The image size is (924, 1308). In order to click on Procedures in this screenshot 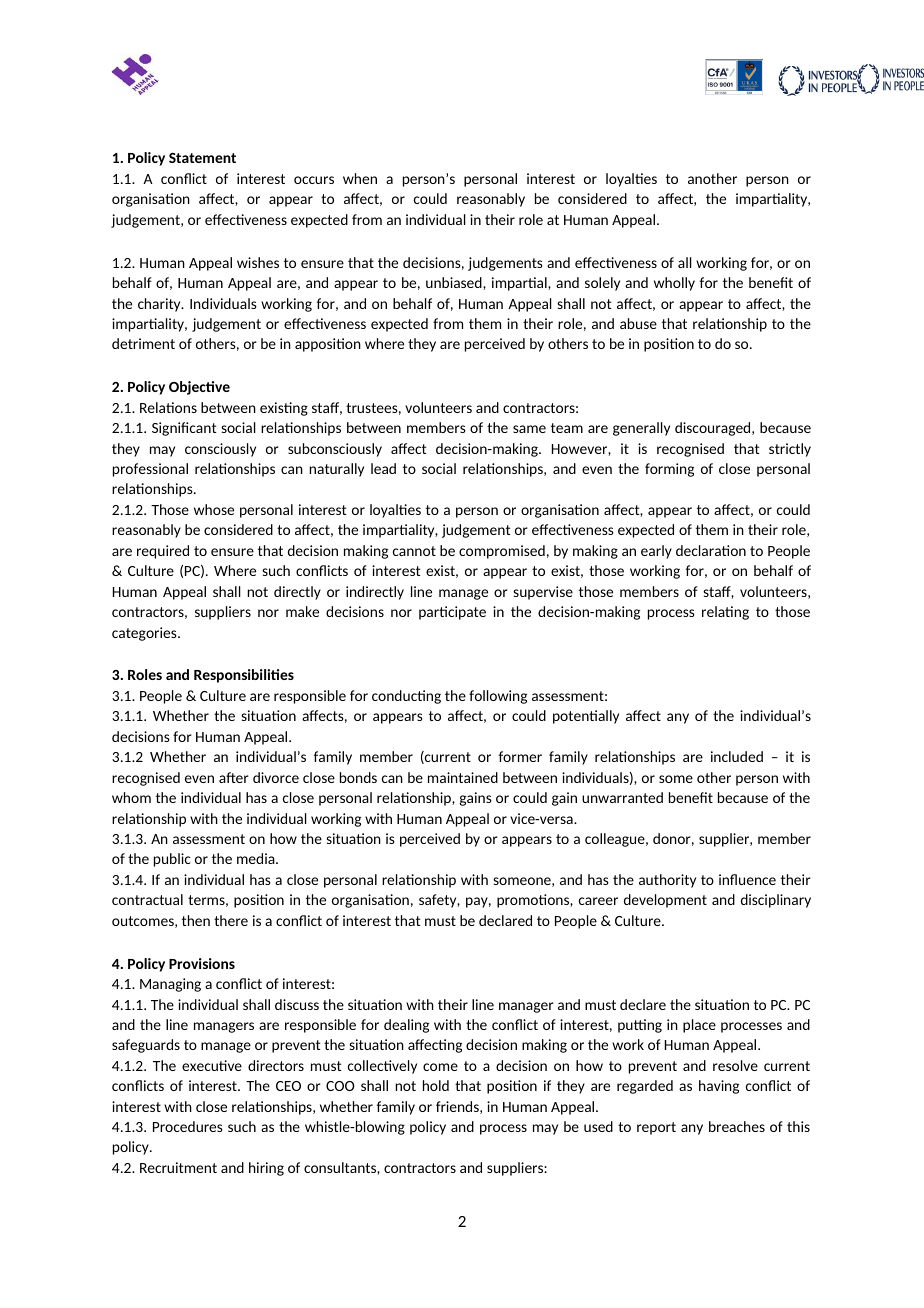, I will do `click(188, 1126)`.
